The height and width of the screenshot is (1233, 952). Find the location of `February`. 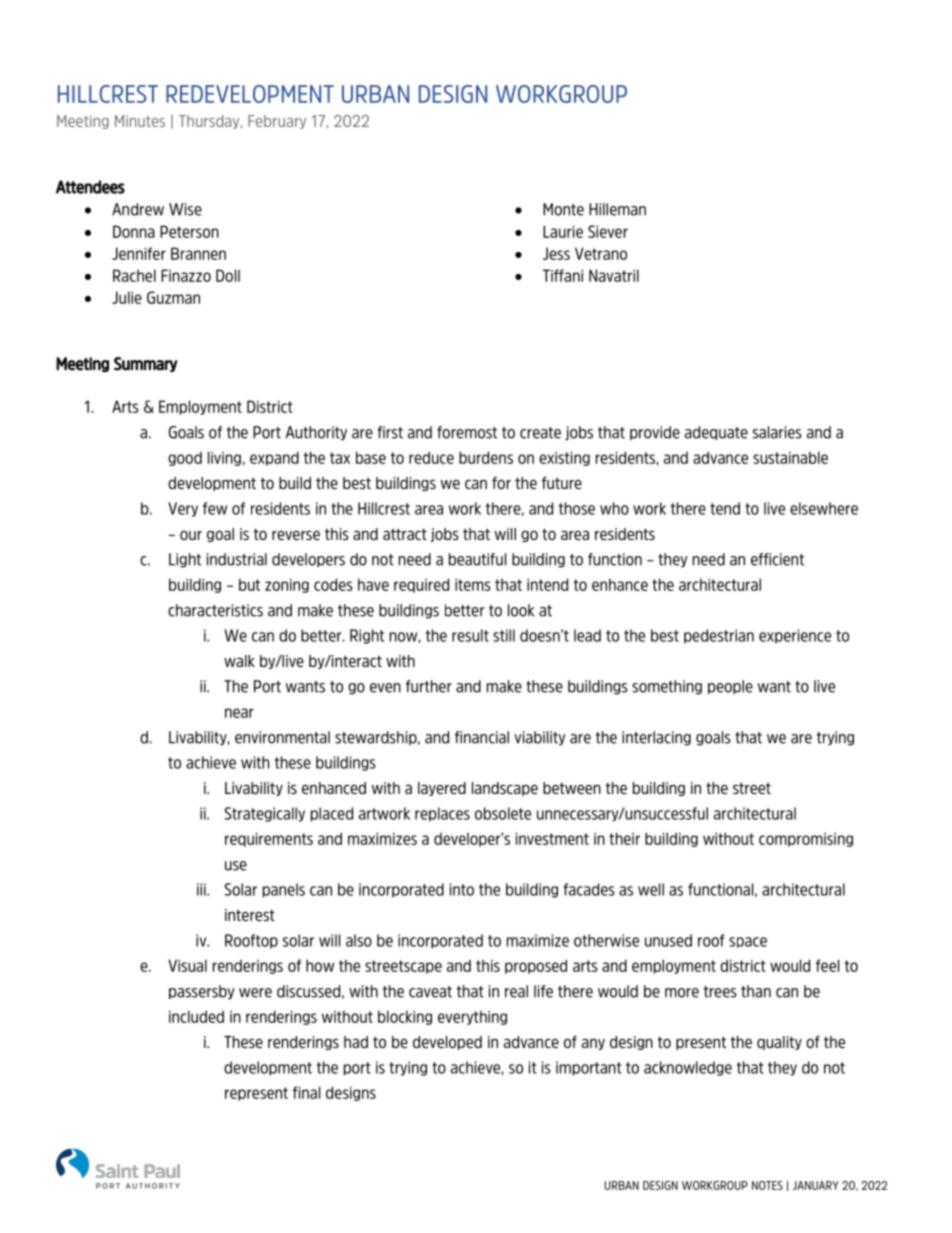

February is located at coordinates (277, 122).
